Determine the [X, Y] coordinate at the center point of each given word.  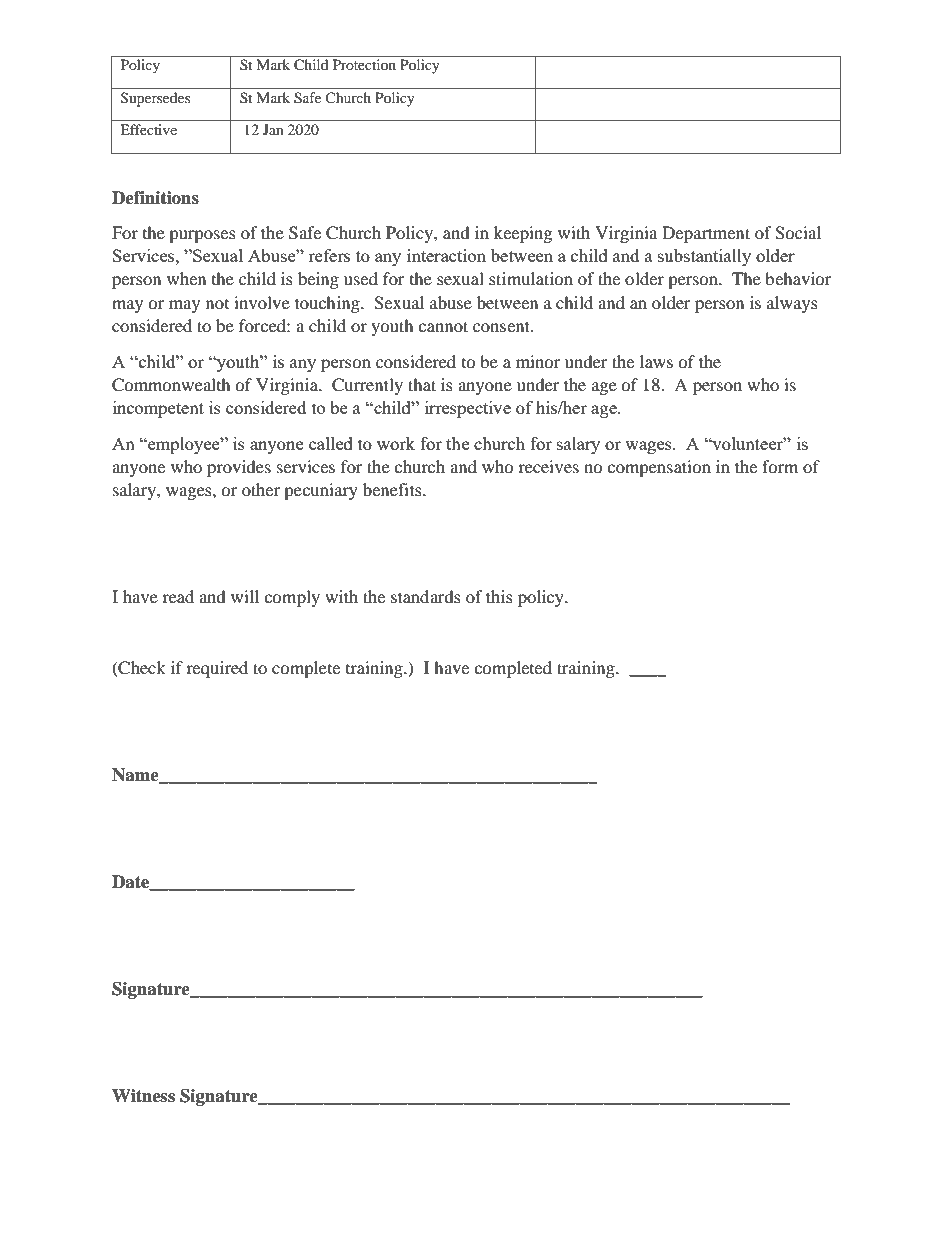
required [217, 669]
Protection [364, 64]
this [499, 596]
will [245, 596]
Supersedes [155, 99]
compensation [659, 468]
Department [706, 234]
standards [426, 596]
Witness [143, 1096]
